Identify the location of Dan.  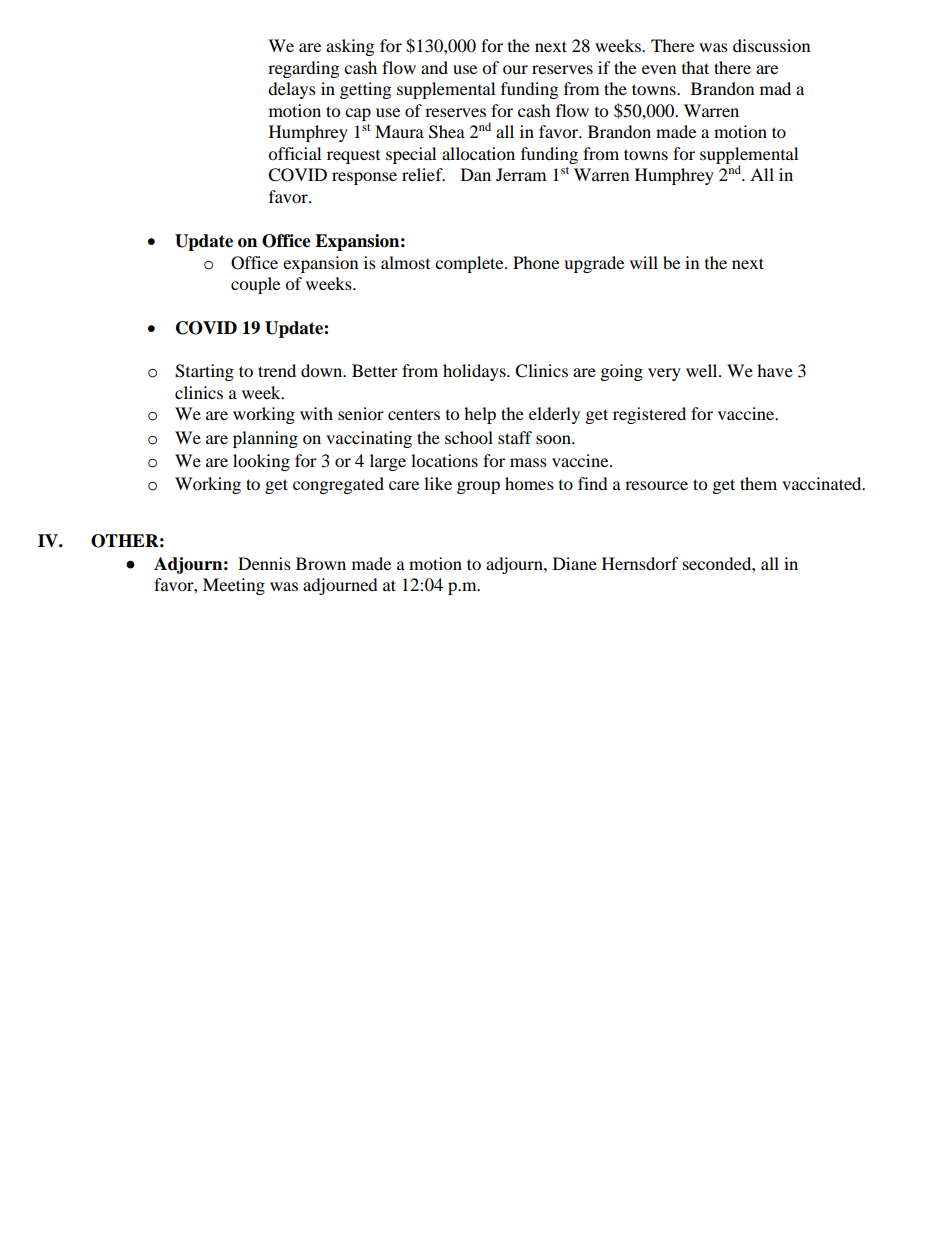
(476, 174).
